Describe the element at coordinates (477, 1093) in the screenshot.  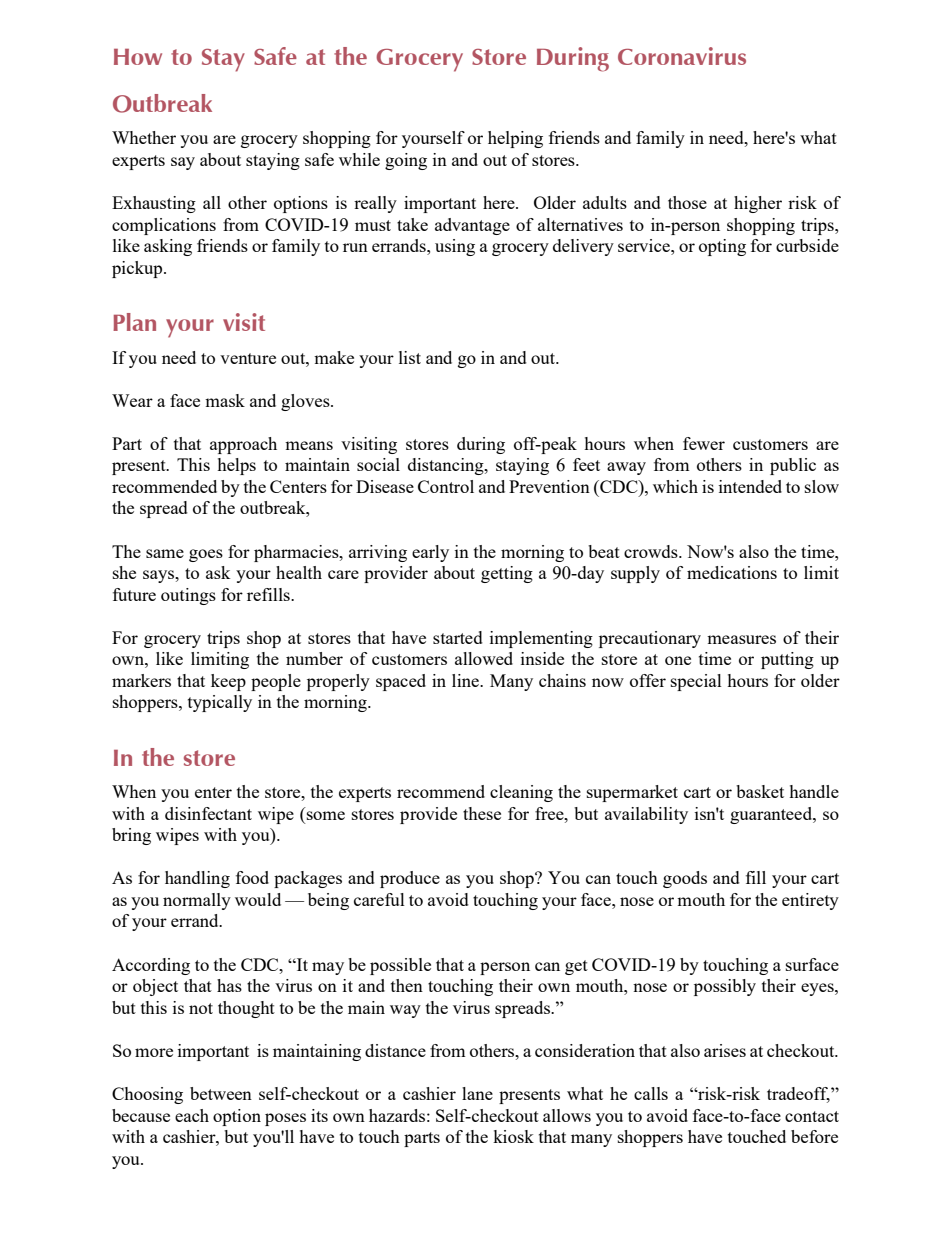
I see `lane` at that location.
